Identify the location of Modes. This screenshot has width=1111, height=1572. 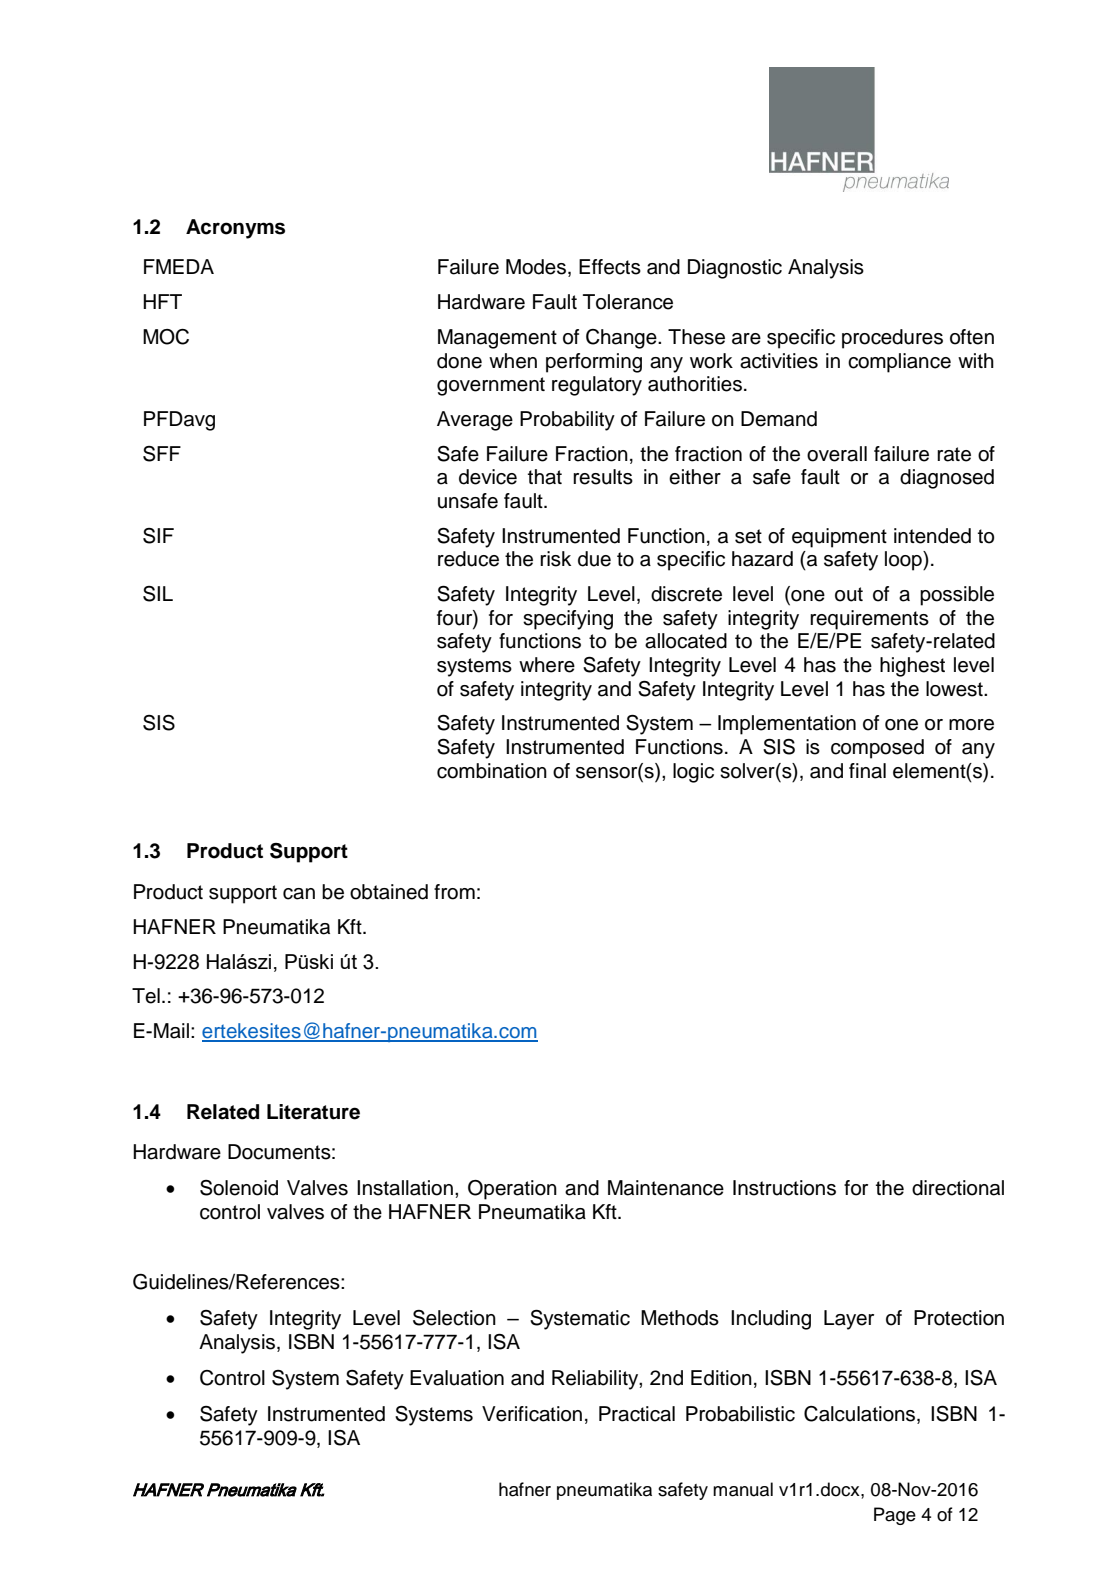
(536, 267).
